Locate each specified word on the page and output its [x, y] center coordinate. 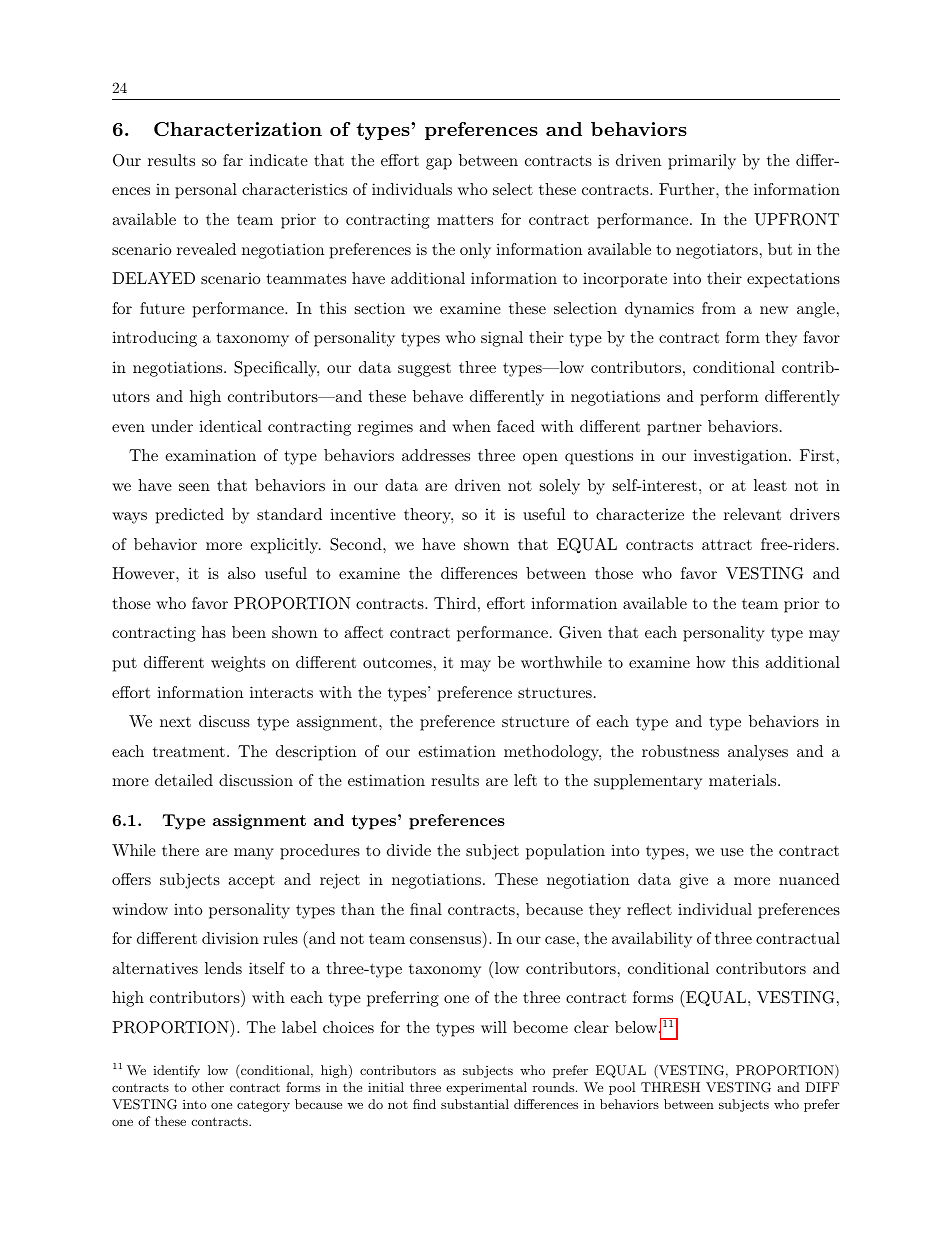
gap [439, 164]
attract [727, 544]
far [233, 160]
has [214, 632]
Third [455, 603]
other [208, 1087]
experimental [486, 1088]
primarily [702, 162]
